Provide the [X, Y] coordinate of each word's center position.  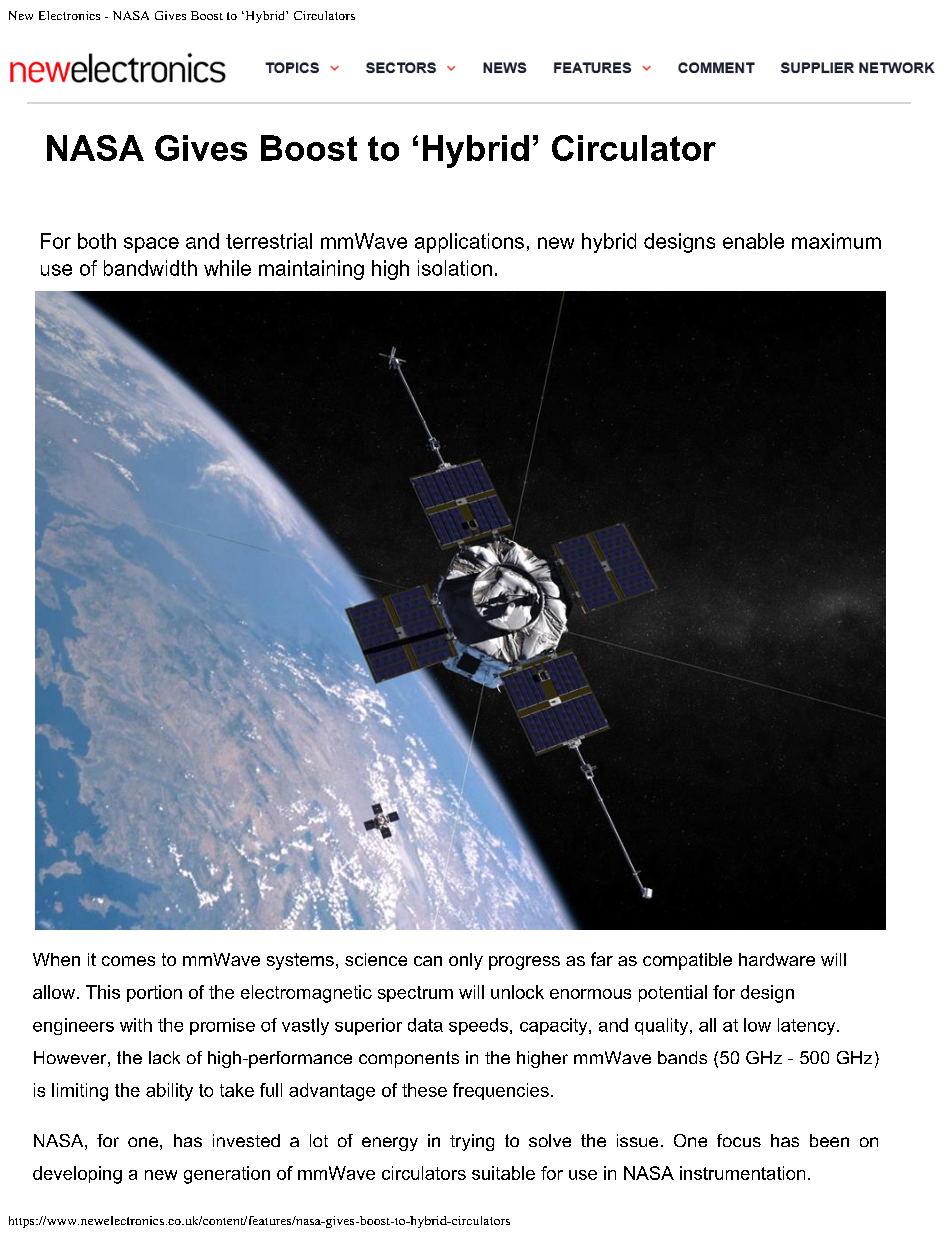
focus [739, 1140]
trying [472, 1142]
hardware [777, 959]
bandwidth [150, 268]
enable [753, 241]
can [428, 961]
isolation [455, 268]
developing [77, 1175]
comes [128, 961]
